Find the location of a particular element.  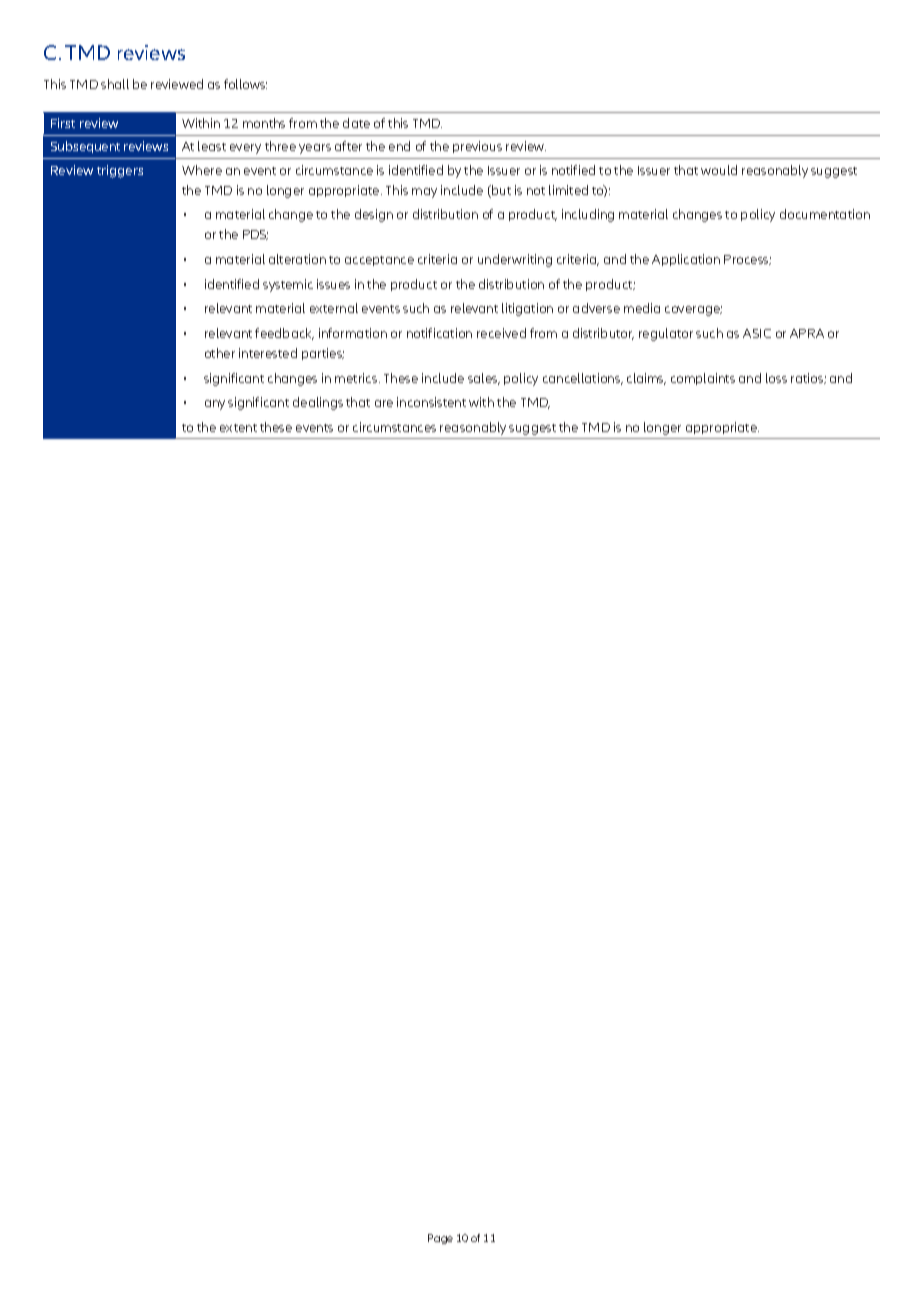

inconsistent is located at coordinates (431, 402).
